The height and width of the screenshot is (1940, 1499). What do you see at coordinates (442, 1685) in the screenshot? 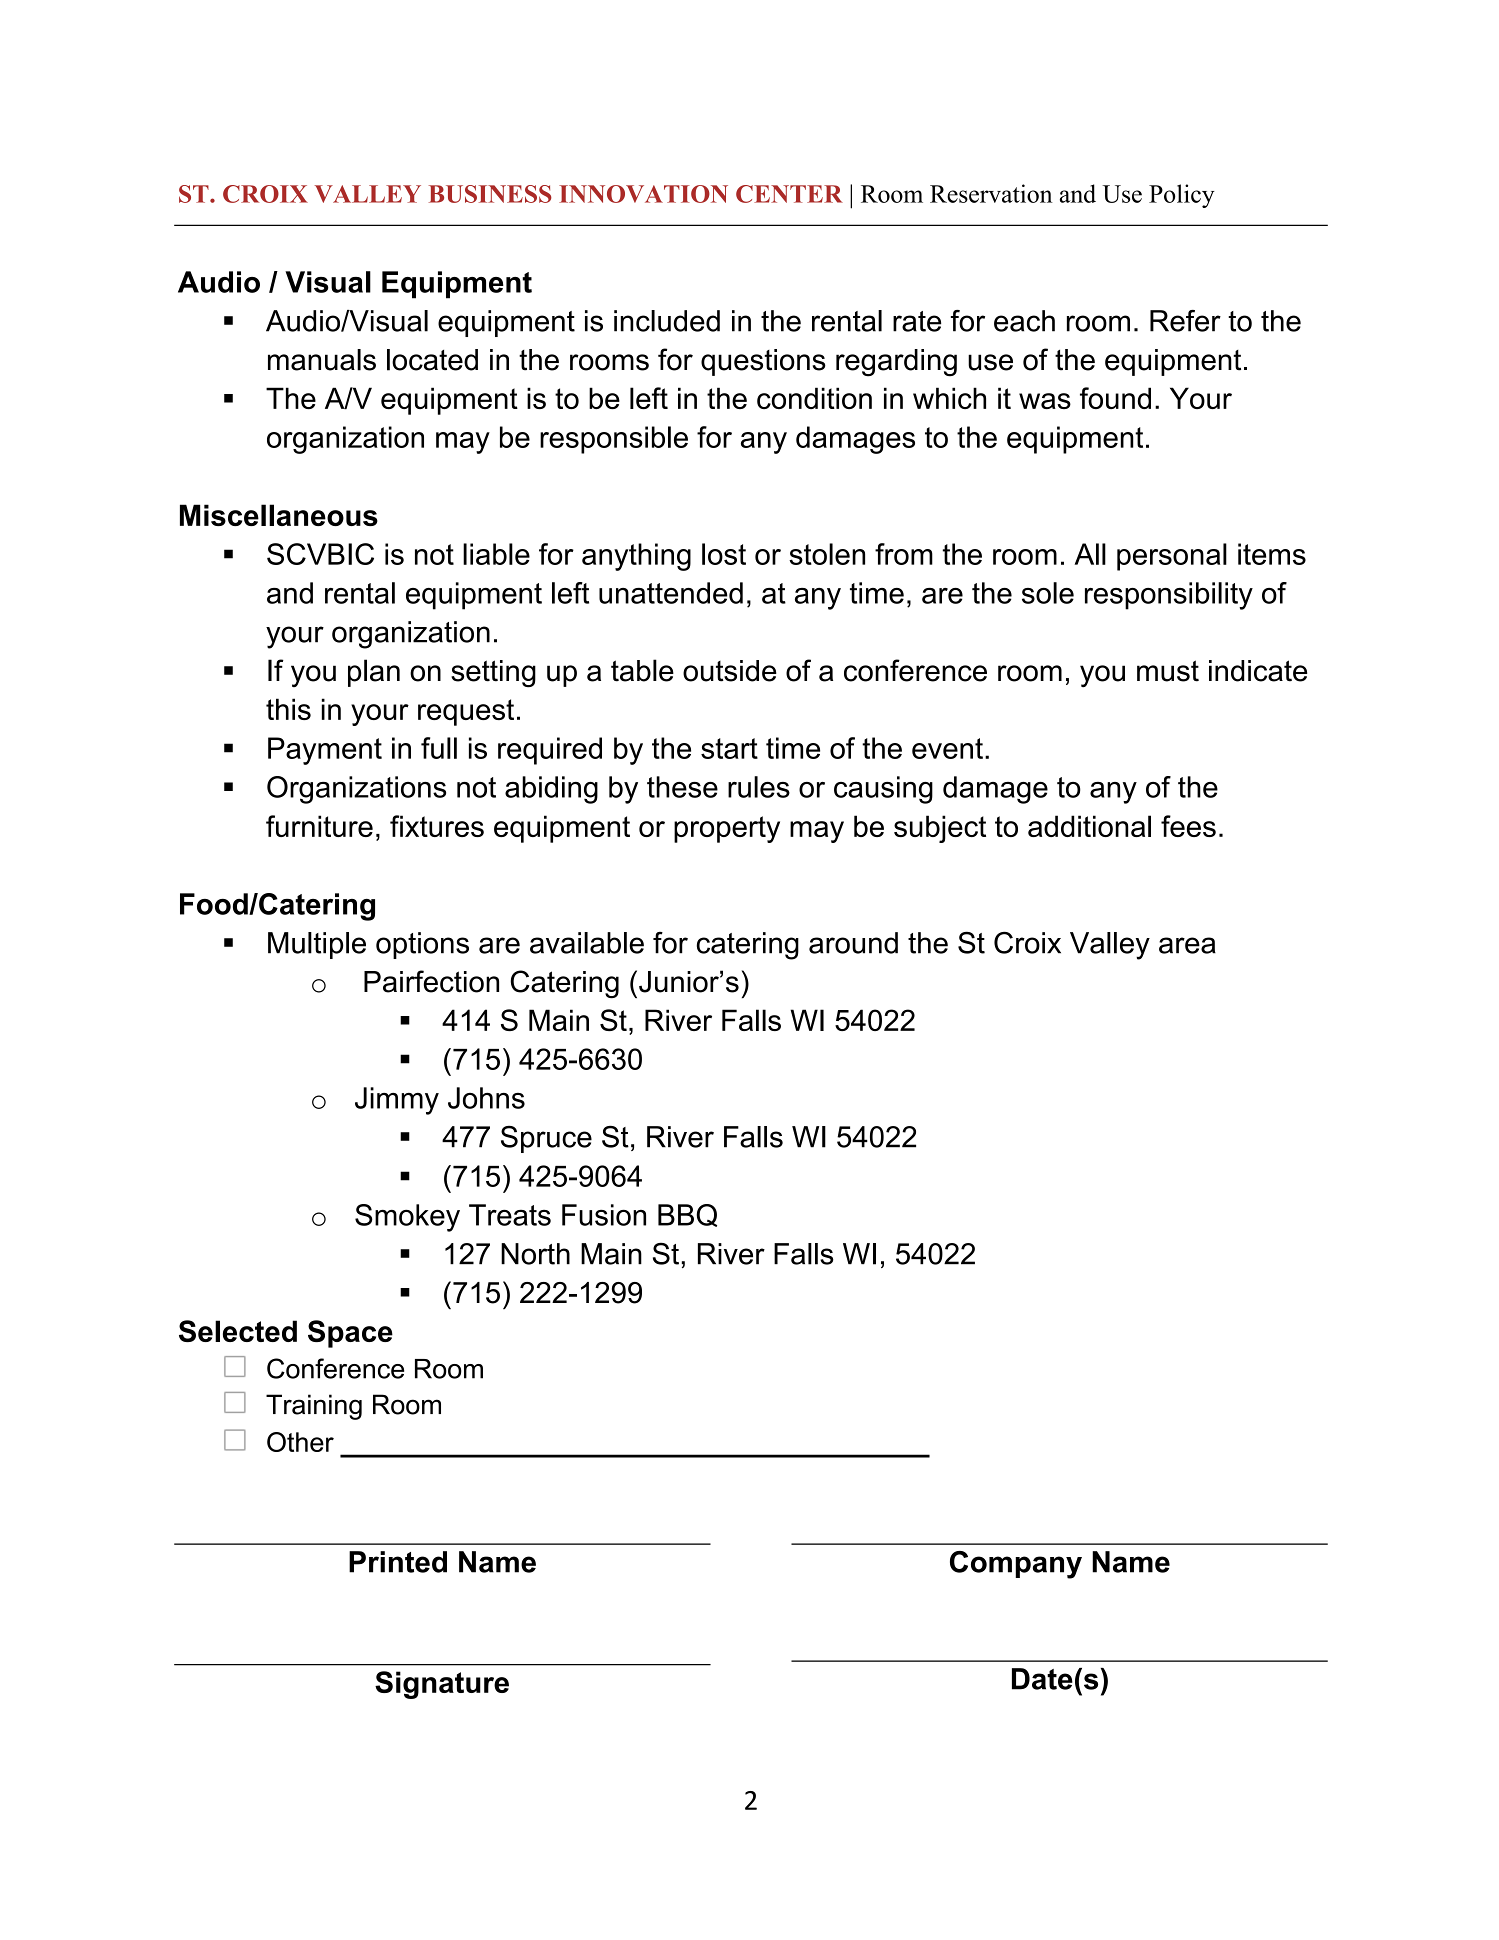
I see `Signature` at bounding box center [442, 1685].
